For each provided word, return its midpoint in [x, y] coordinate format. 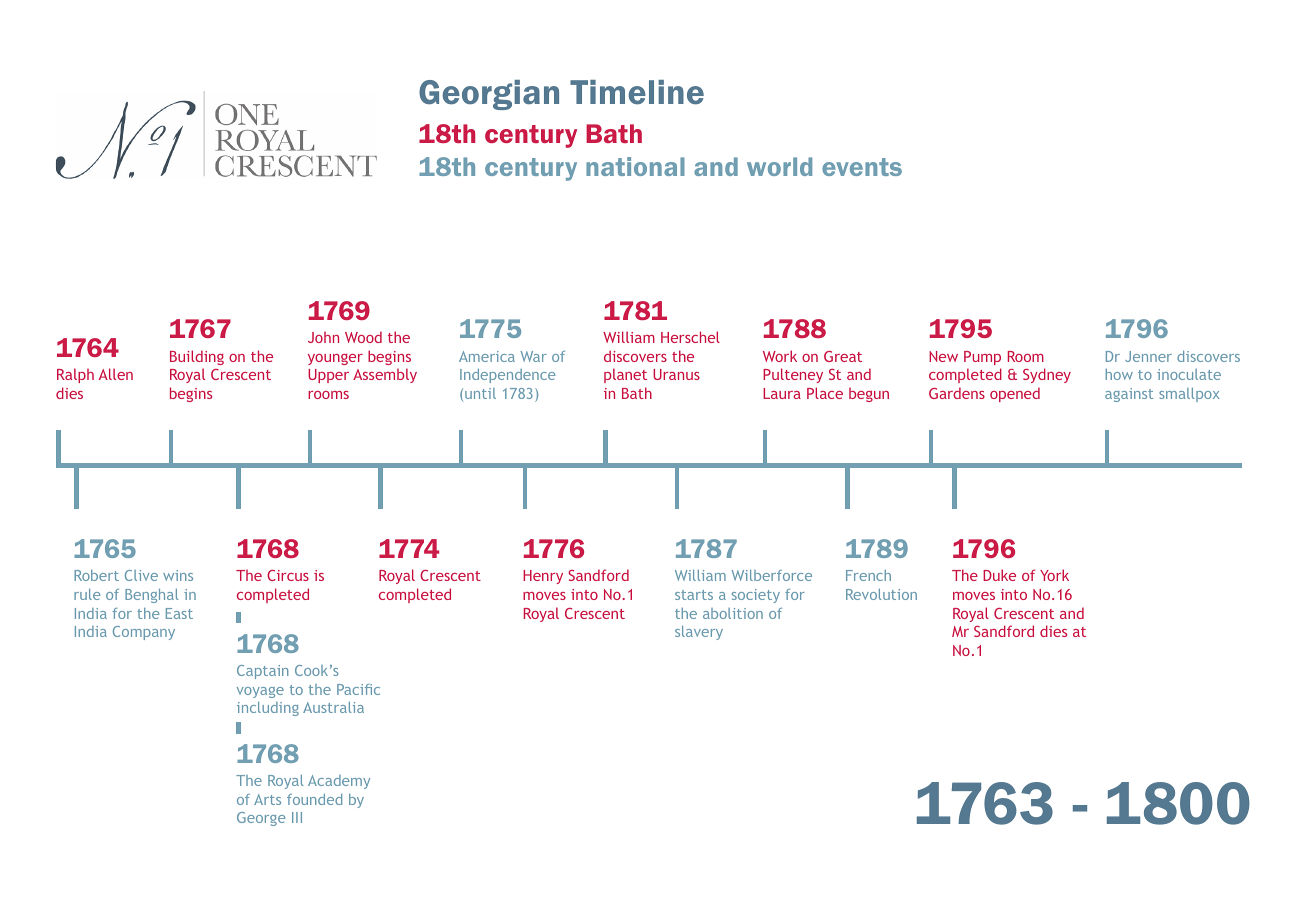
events [862, 167]
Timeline [637, 92]
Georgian [489, 95]
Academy [339, 782]
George [261, 819]
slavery [699, 633]
